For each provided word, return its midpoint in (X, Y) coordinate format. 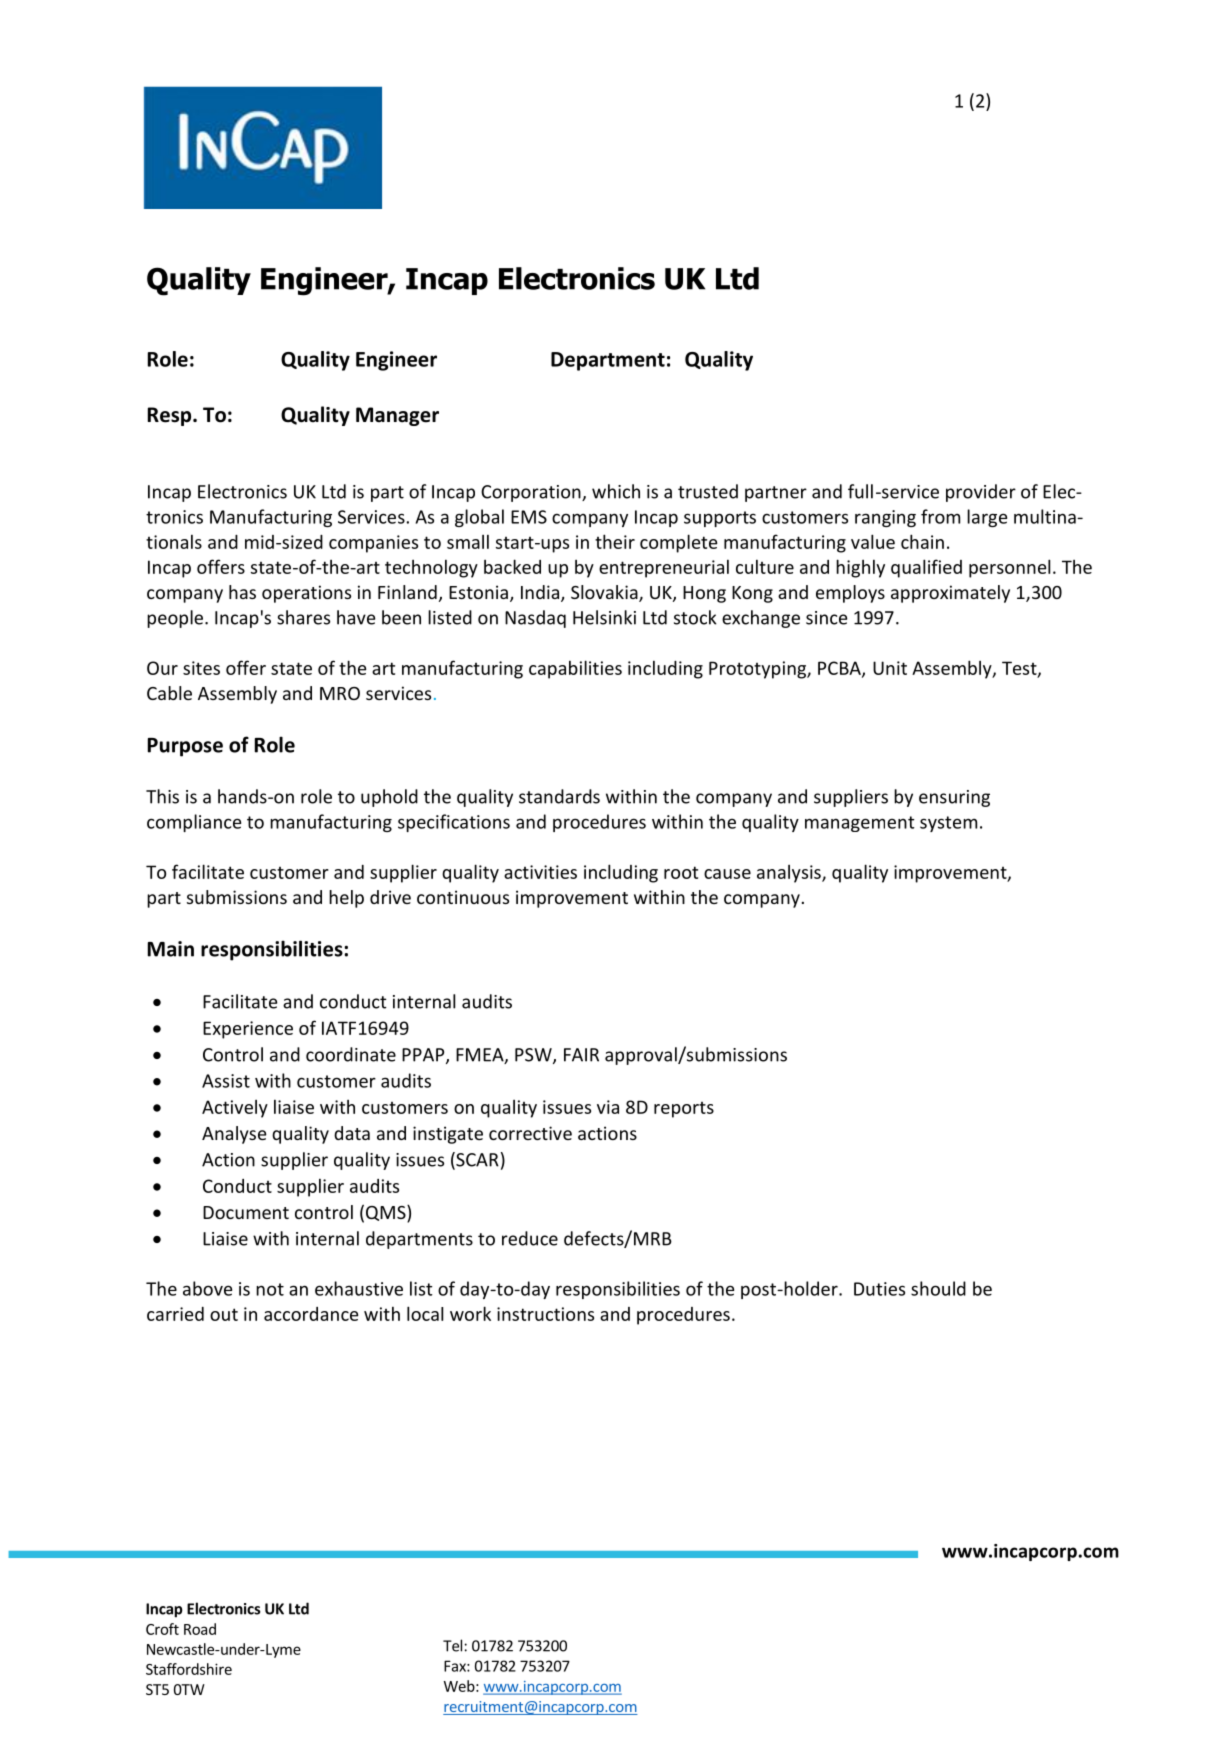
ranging (885, 518)
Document (246, 1212)
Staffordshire (189, 1669)
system (948, 824)
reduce (530, 1238)
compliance (194, 823)
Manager (397, 416)
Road (200, 1629)
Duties (879, 1289)
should (938, 1288)
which (616, 491)
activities (540, 872)
